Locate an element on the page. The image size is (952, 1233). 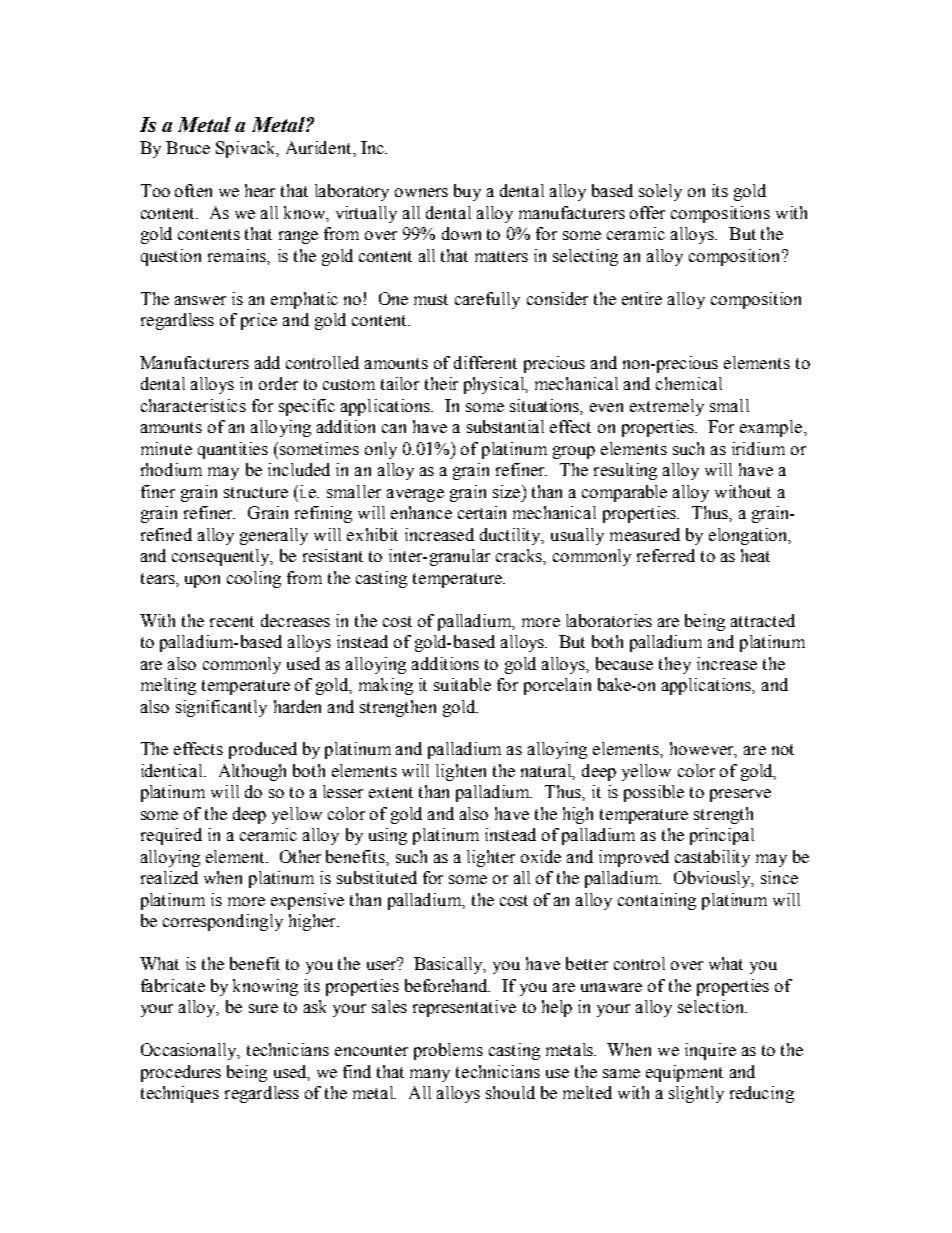
chemical is located at coordinates (689, 383).
